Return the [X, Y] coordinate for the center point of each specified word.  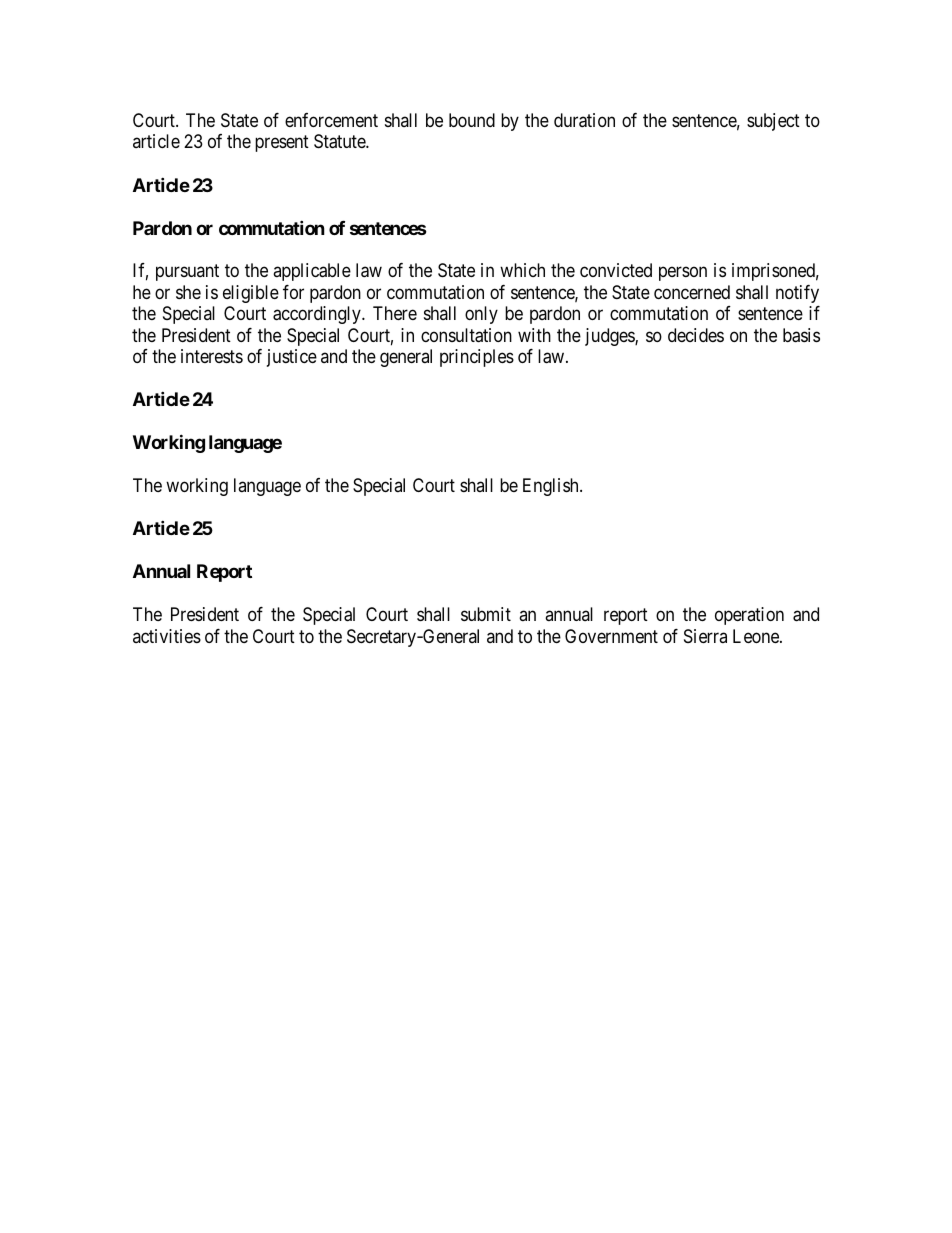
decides [696, 335]
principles [477, 358]
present [282, 144]
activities [167, 636]
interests [212, 356]
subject [773, 122]
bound [472, 120]
